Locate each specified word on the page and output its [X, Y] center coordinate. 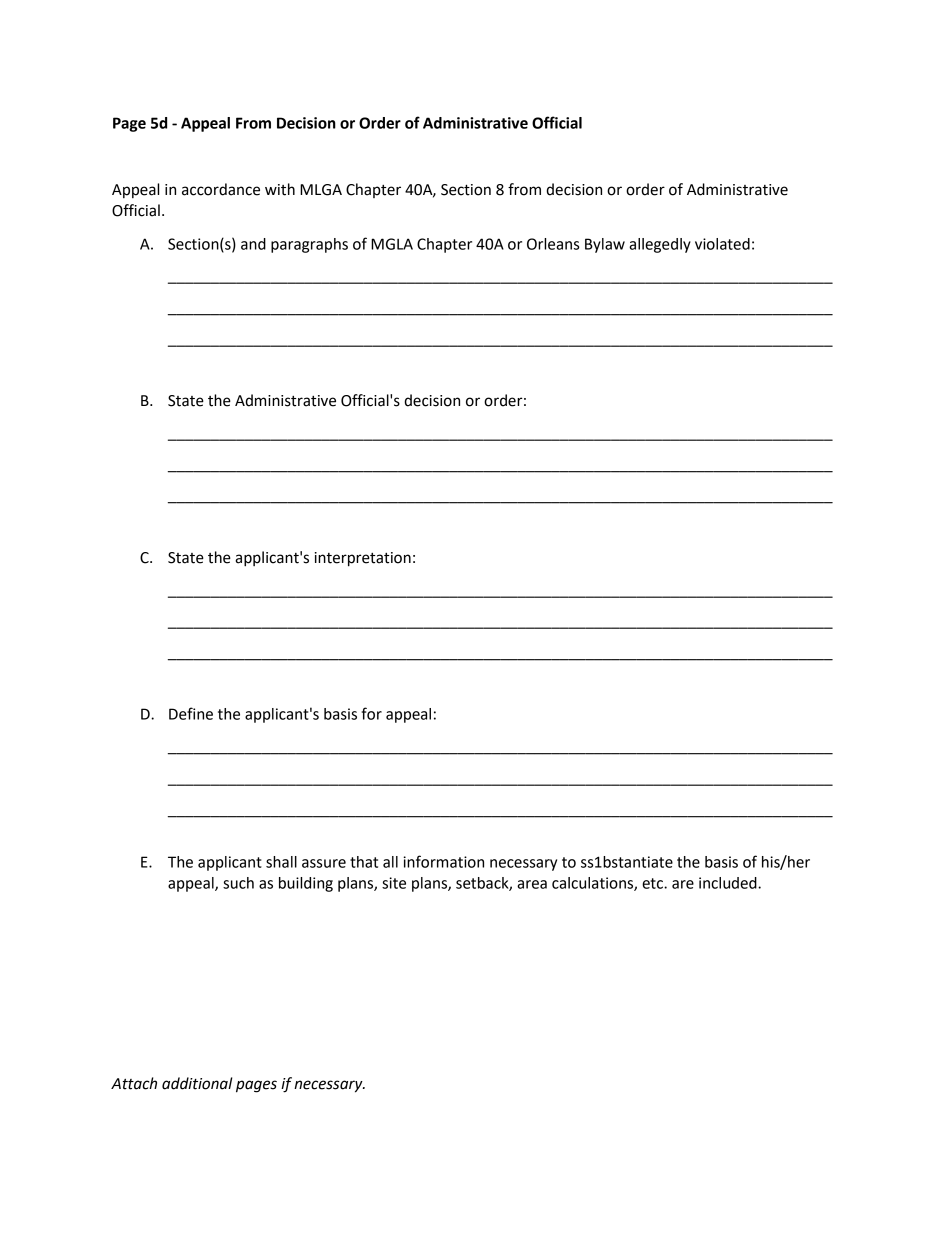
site [394, 883]
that [364, 862]
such [238, 883]
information [443, 861]
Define [191, 713]
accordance [221, 189]
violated [722, 244]
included [729, 883]
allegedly [660, 245]
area [532, 884]
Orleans [553, 244]
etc [653, 883]
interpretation [363, 559]
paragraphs [309, 245]
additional [197, 1083]
